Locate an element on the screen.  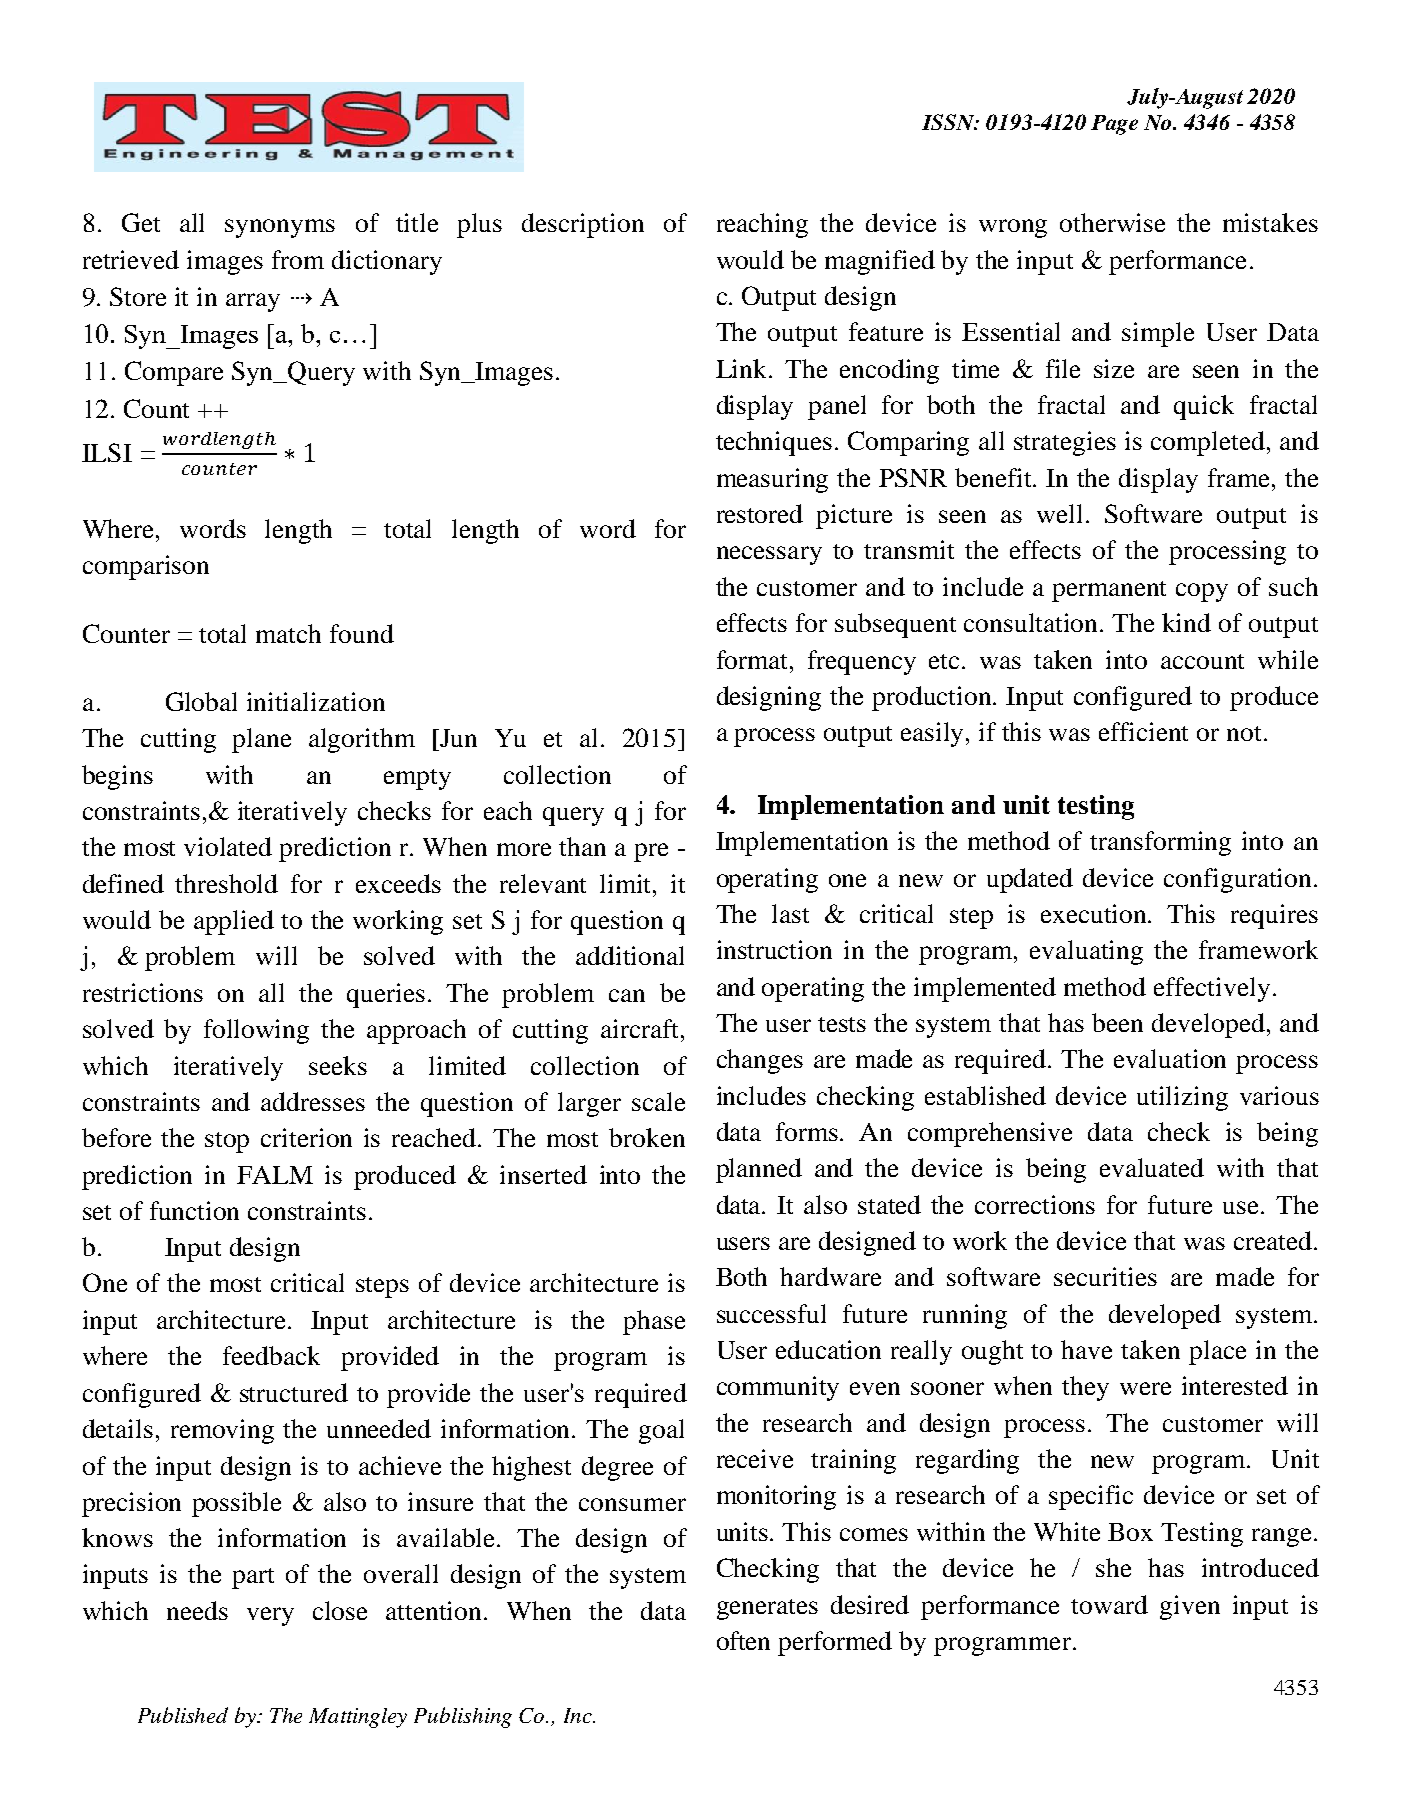
Page is located at coordinates (1114, 125).
